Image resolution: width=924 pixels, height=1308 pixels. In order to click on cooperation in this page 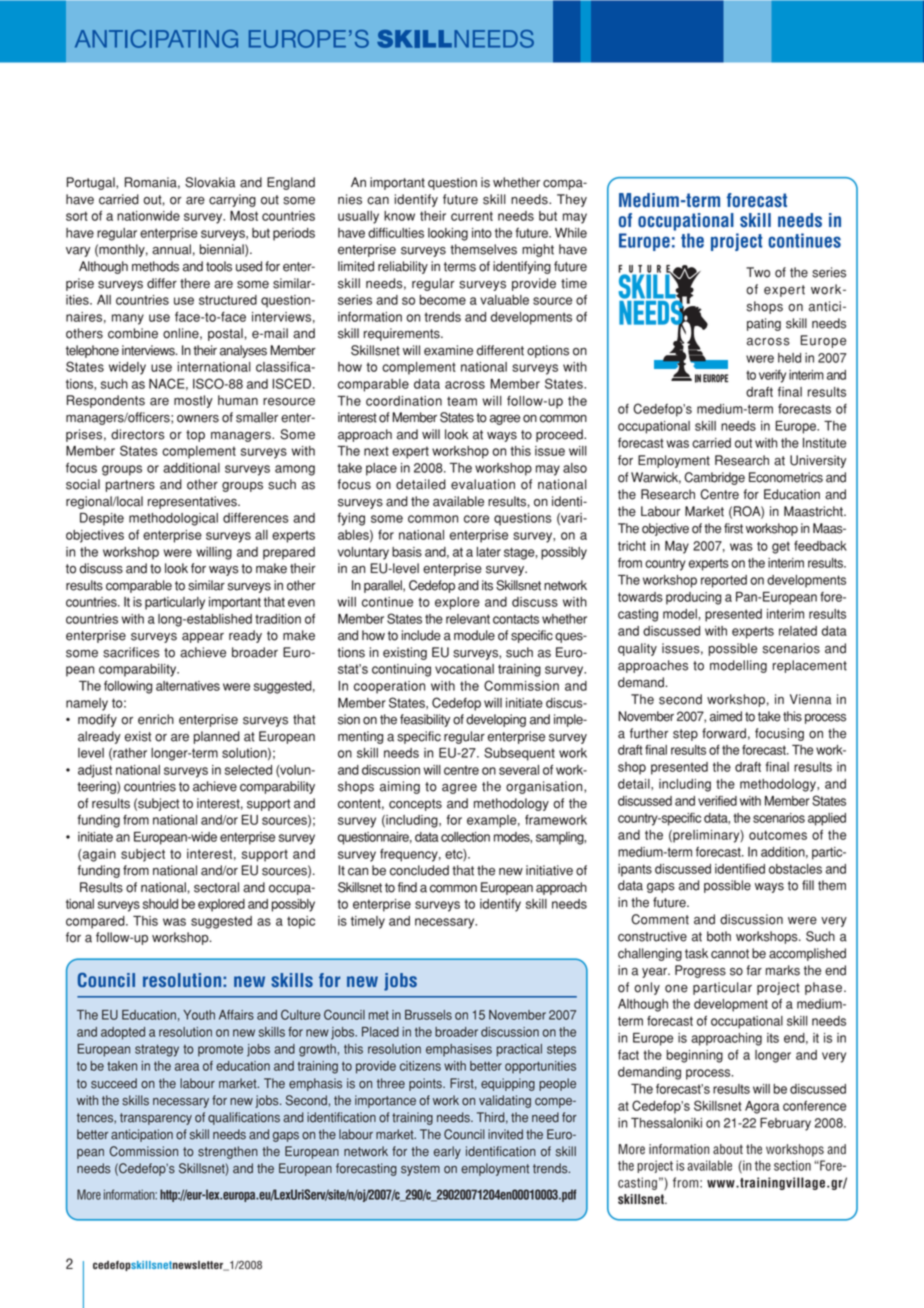, I will do `click(389, 687)`.
